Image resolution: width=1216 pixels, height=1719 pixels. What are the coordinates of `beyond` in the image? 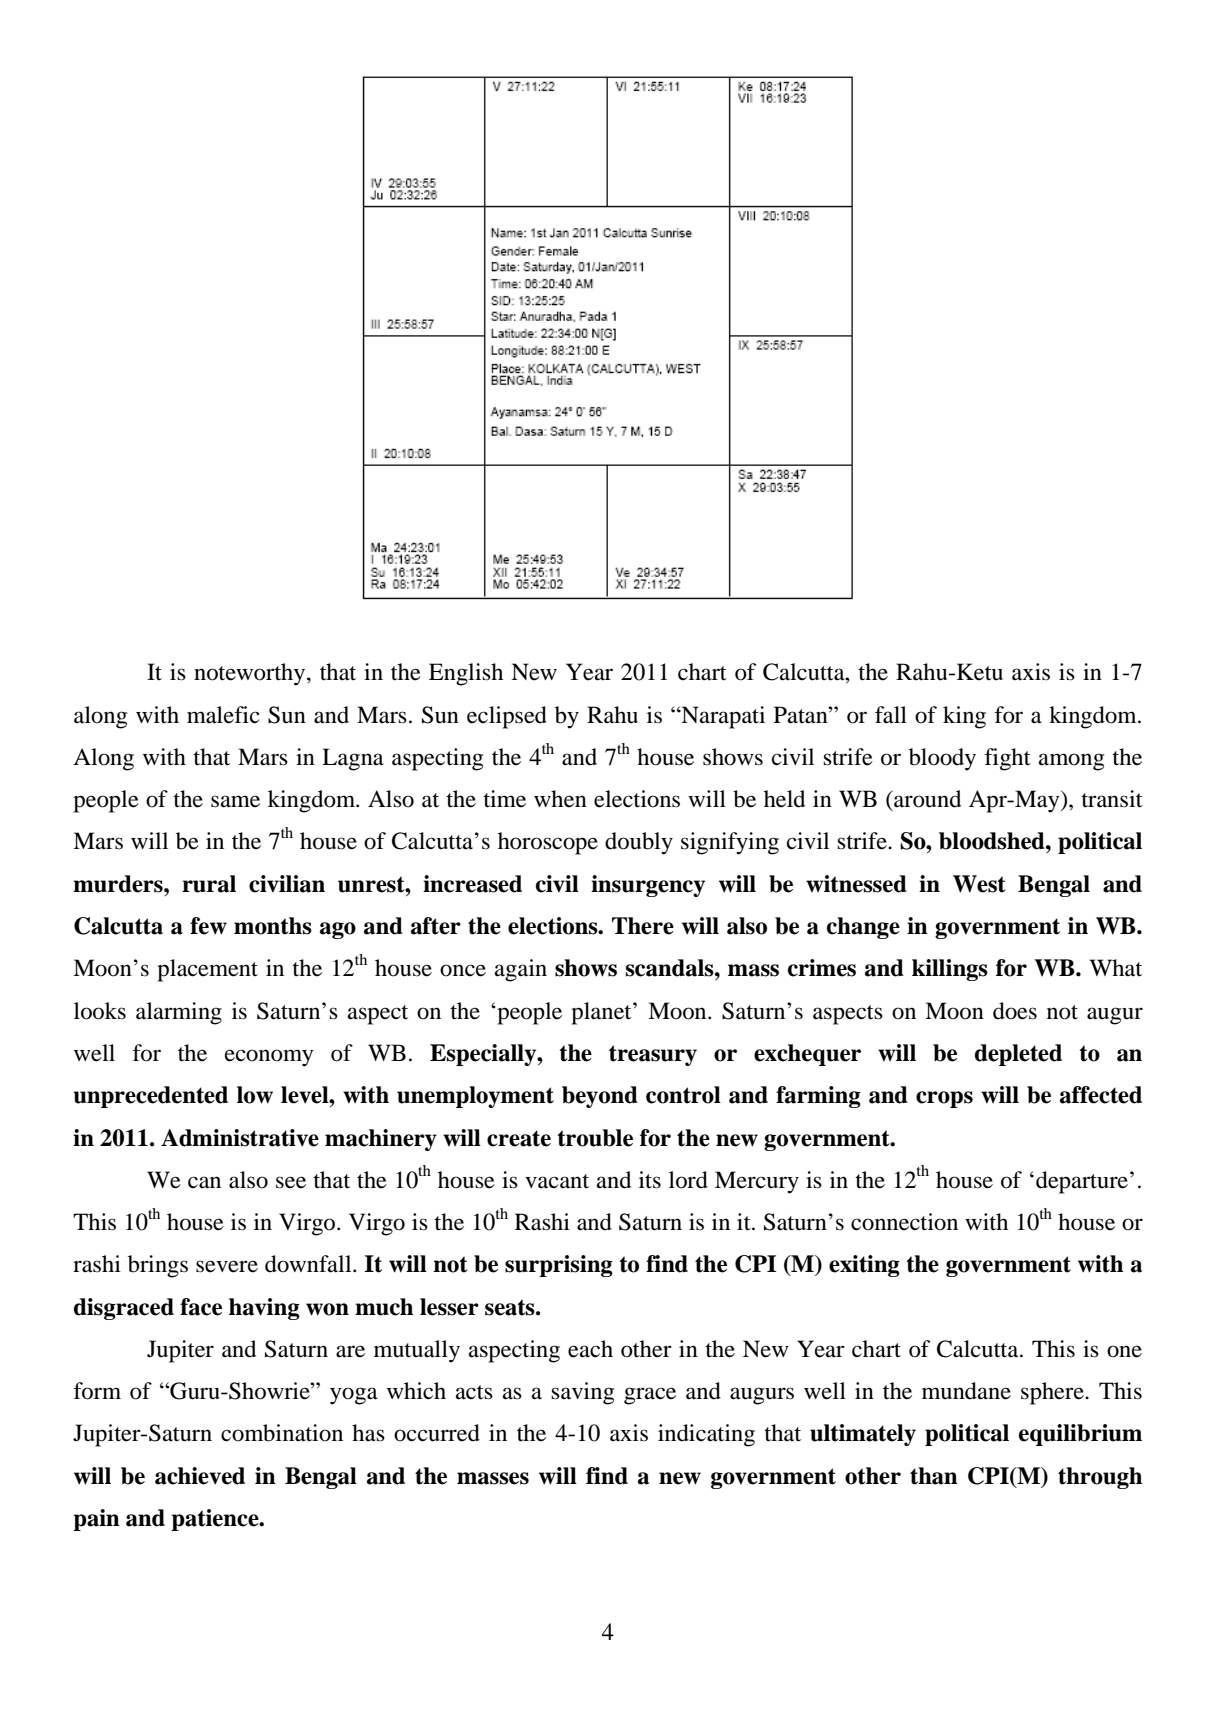 It's located at (600, 1097).
